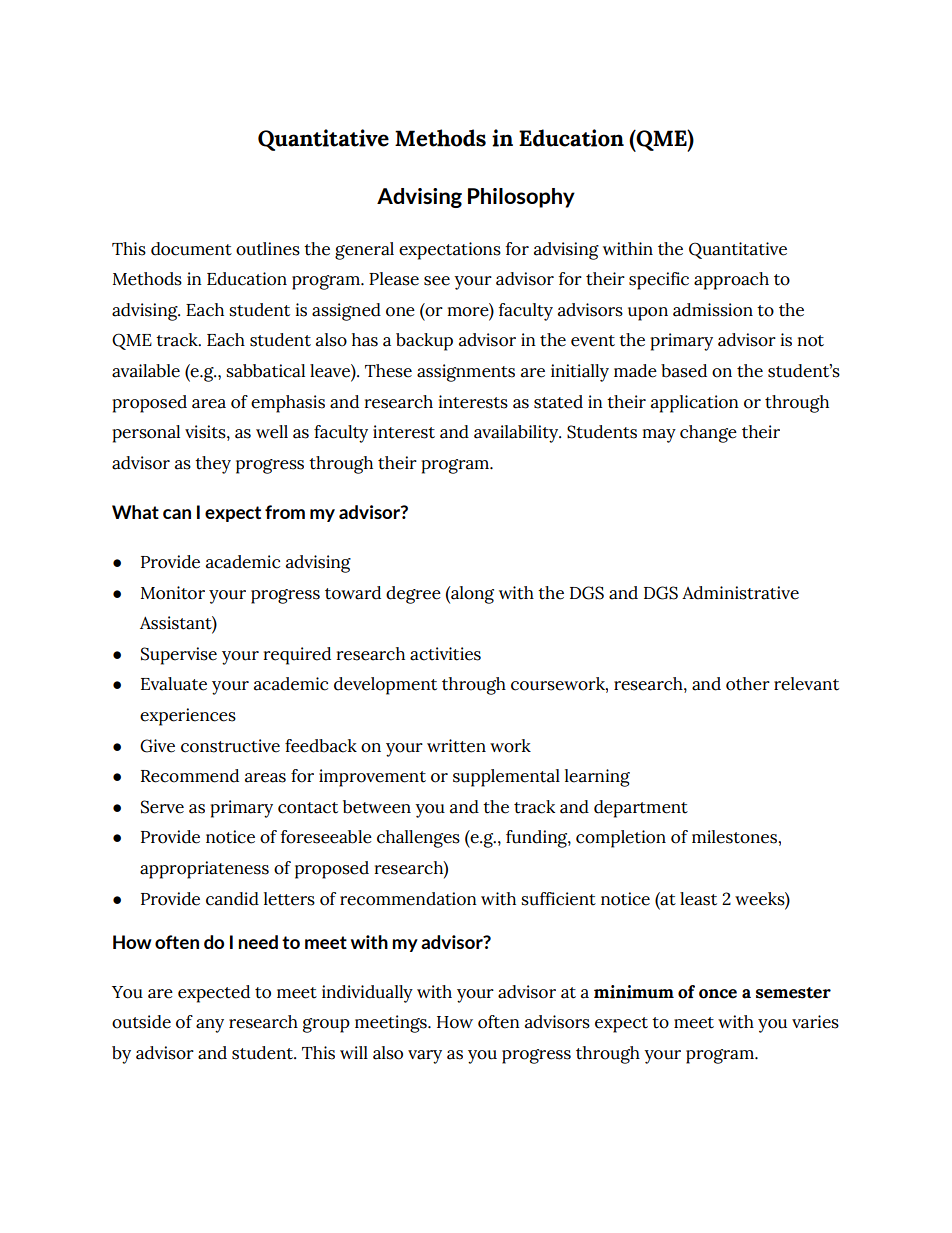 The width and height of the document is (952, 1233). What do you see at coordinates (718, 994) in the document?
I see `once` at bounding box center [718, 994].
